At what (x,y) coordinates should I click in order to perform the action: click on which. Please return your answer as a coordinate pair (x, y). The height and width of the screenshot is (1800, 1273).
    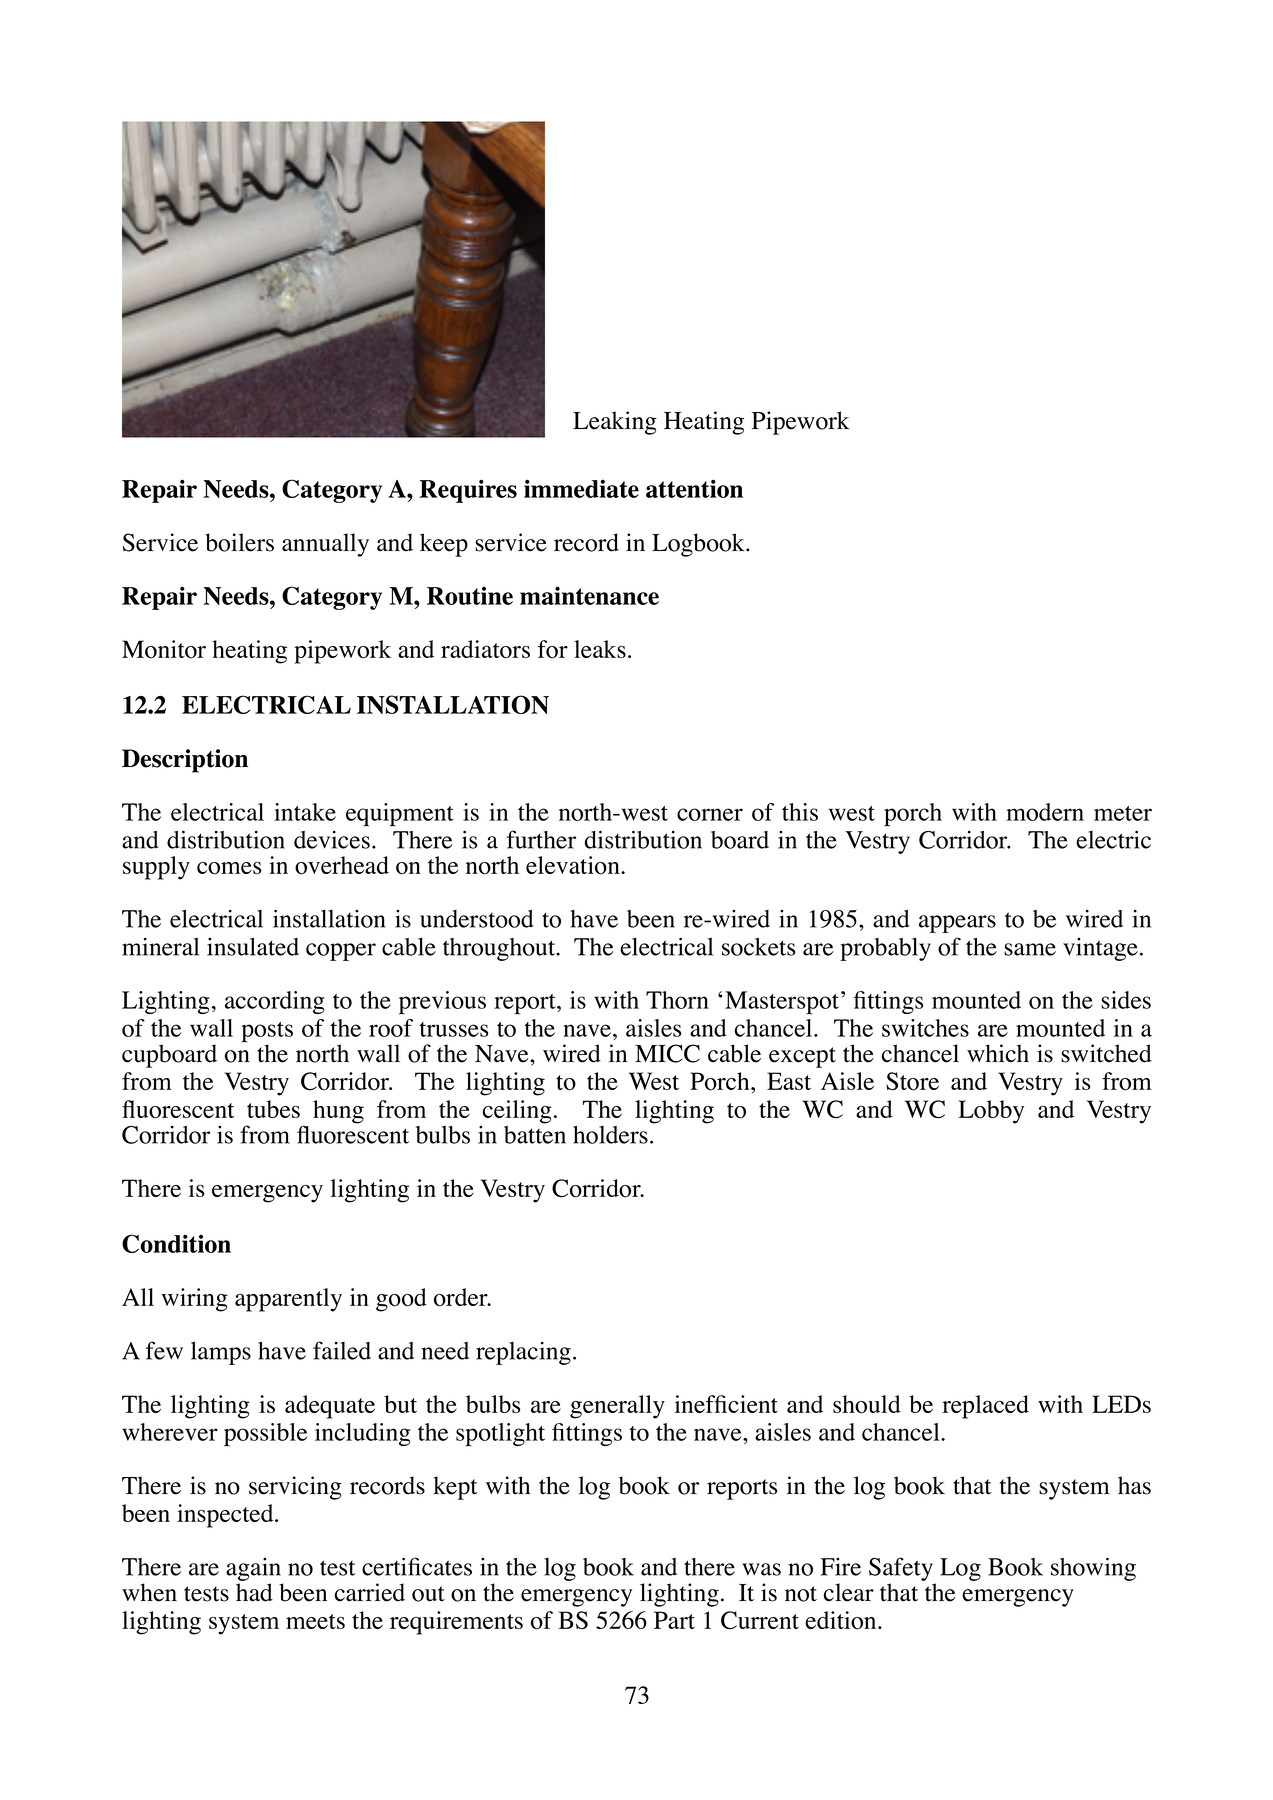
    Looking at the image, I should click on (998, 1053).
